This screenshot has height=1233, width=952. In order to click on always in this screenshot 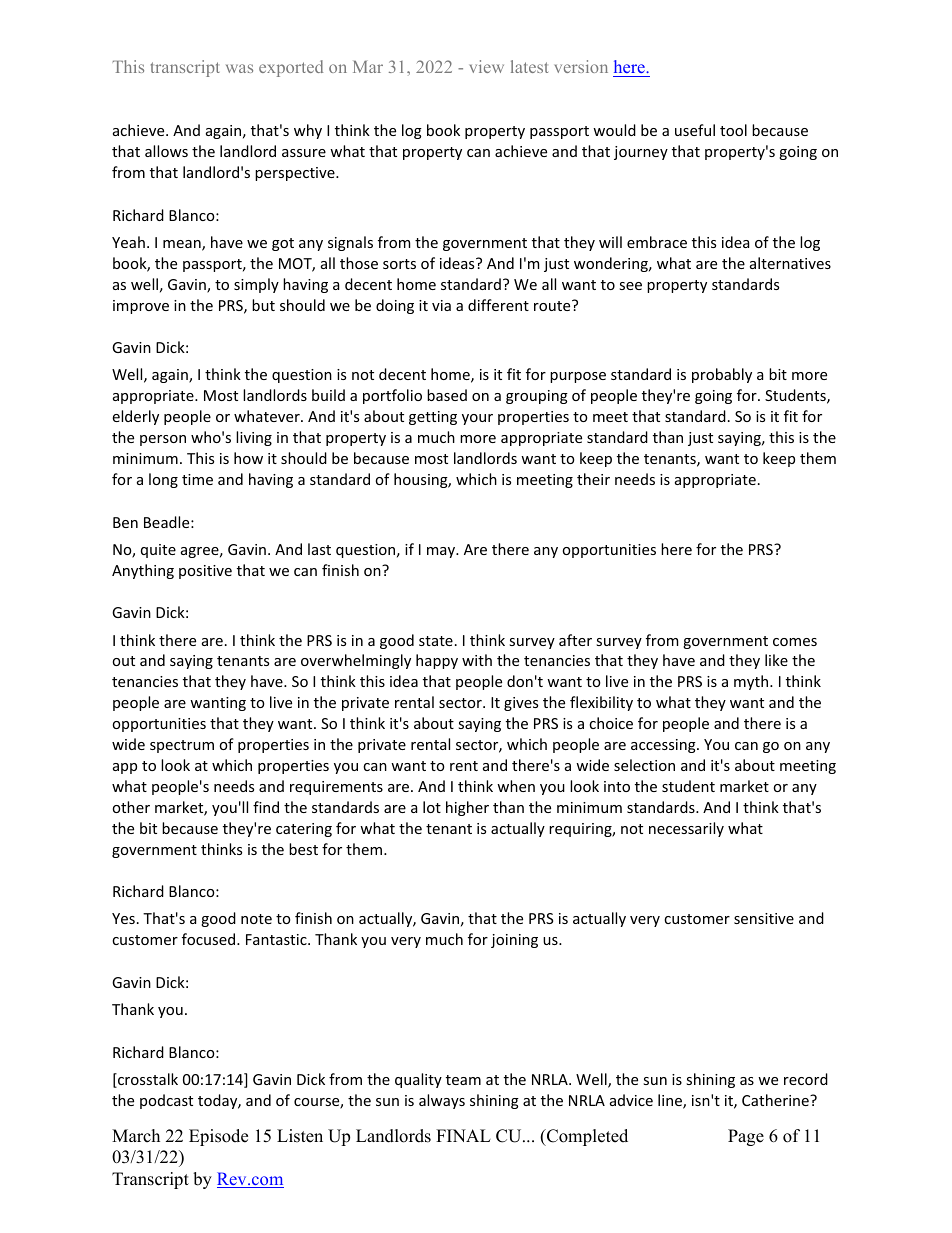, I will do `click(442, 1101)`.
